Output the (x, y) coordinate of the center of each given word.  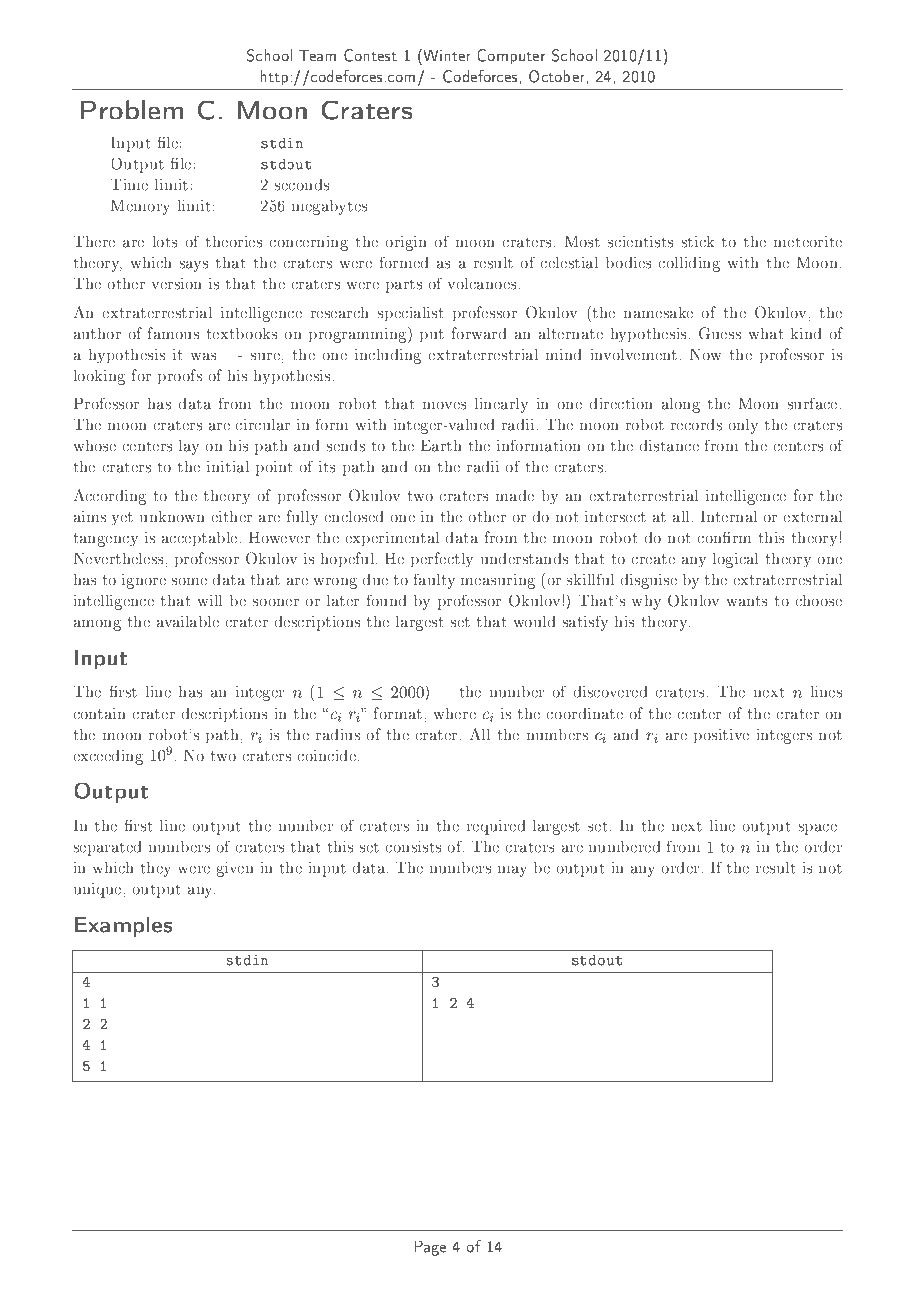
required (496, 827)
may (512, 871)
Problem (132, 110)
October (558, 76)
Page (430, 1248)
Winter (446, 55)
